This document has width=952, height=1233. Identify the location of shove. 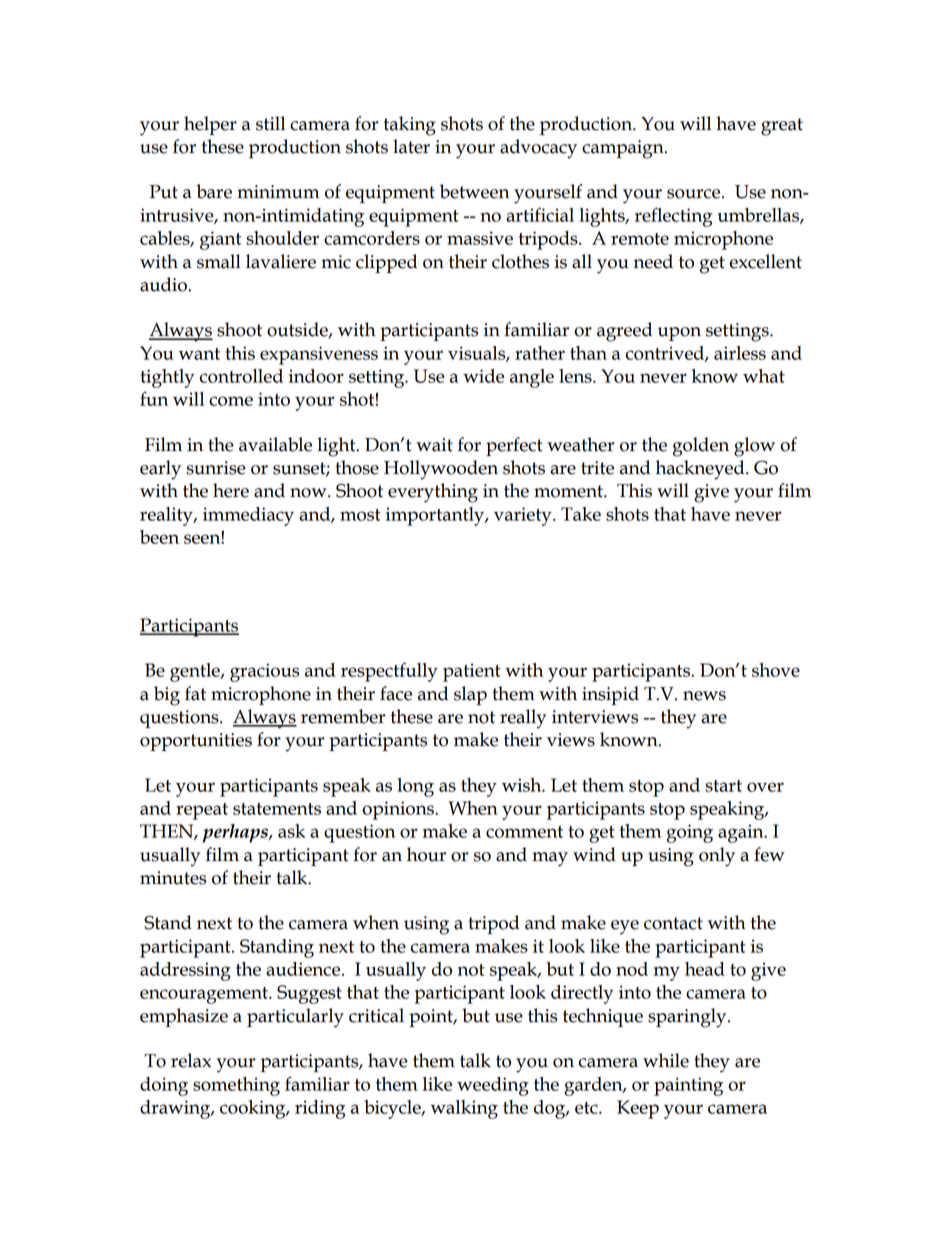
(776, 670).
